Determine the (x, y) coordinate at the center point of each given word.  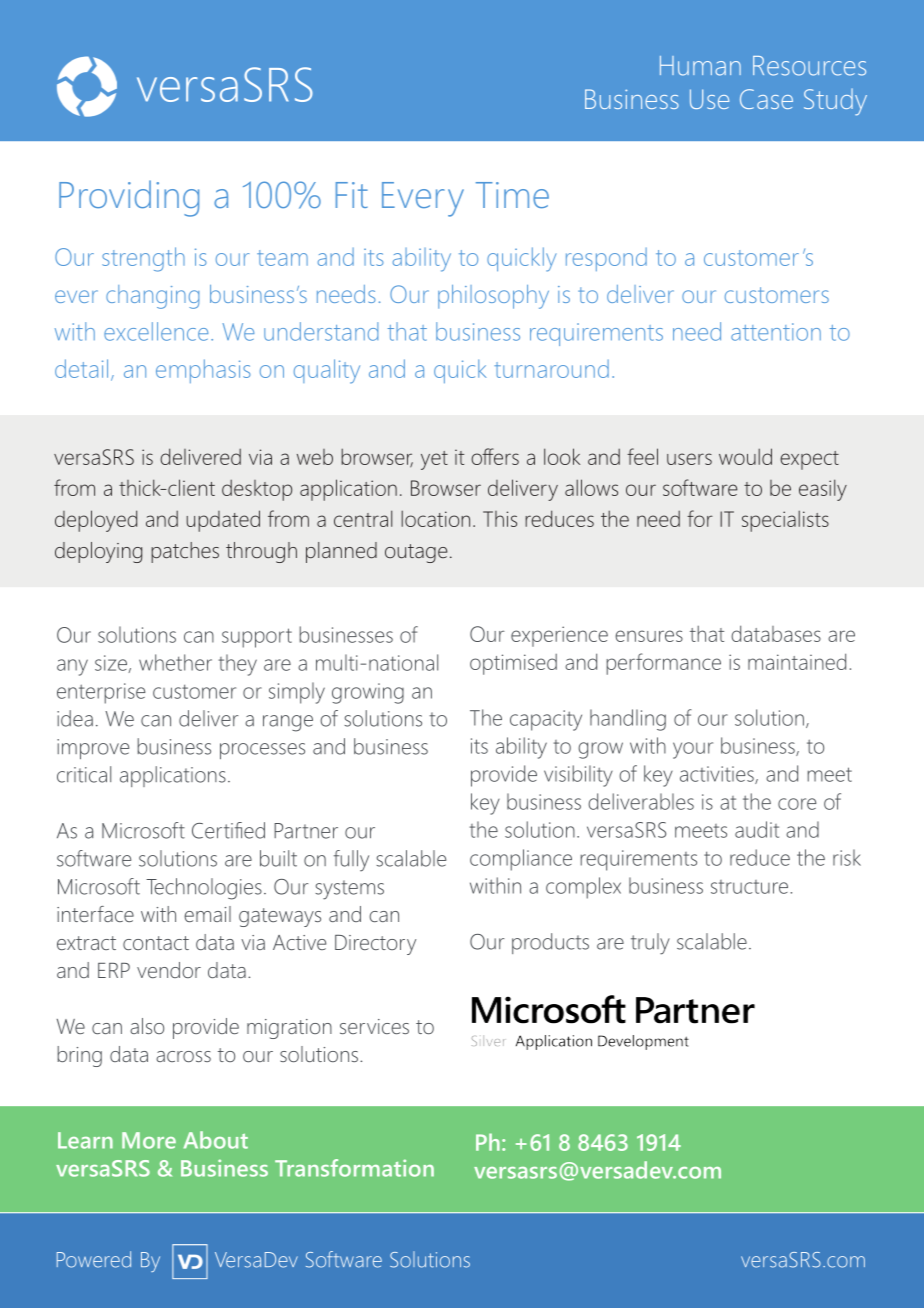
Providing (129, 198)
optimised (513, 664)
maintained (797, 661)
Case (766, 99)
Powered (94, 1259)
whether (175, 662)
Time (512, 195)
